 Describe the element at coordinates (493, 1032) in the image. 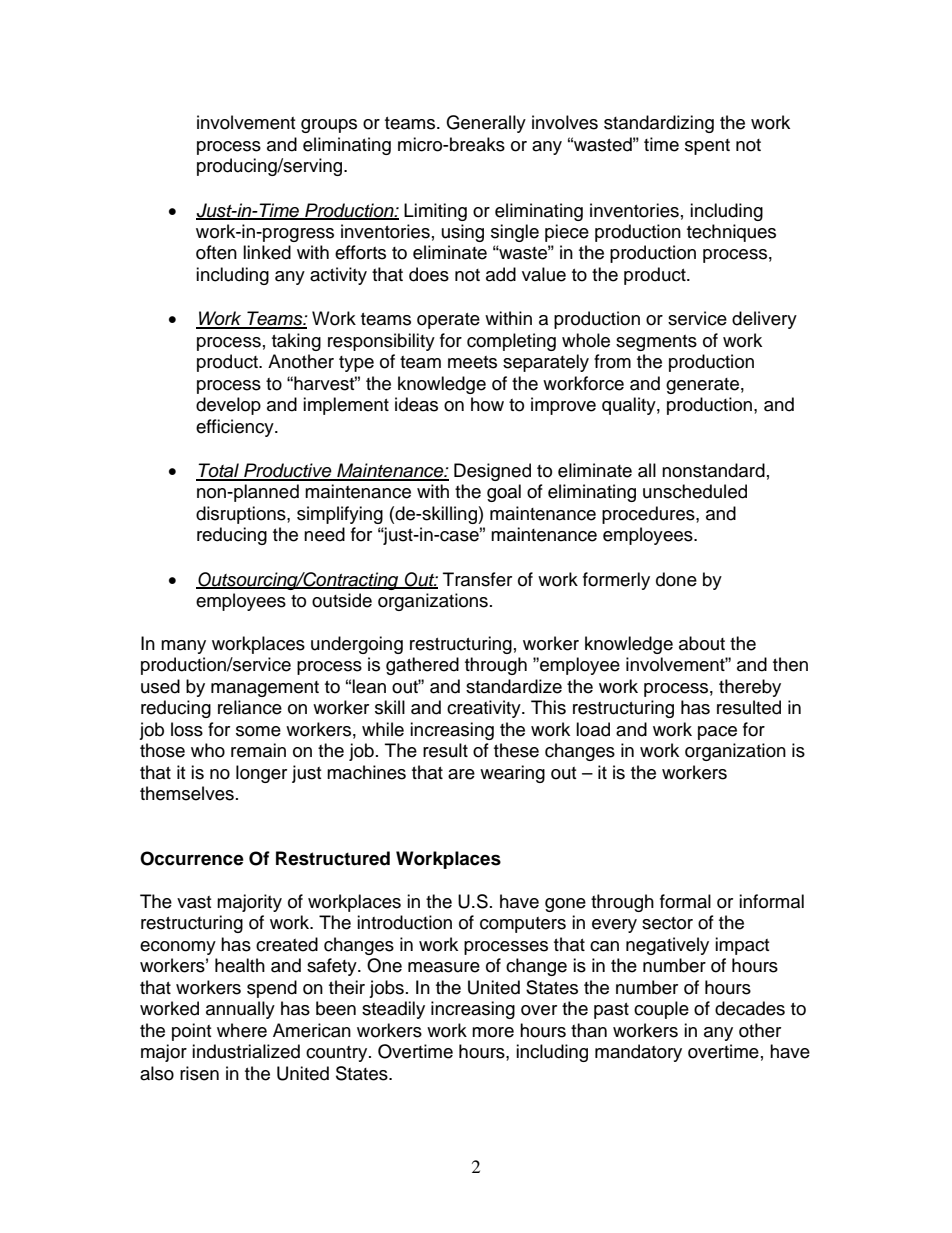

I see `more` at that location.
